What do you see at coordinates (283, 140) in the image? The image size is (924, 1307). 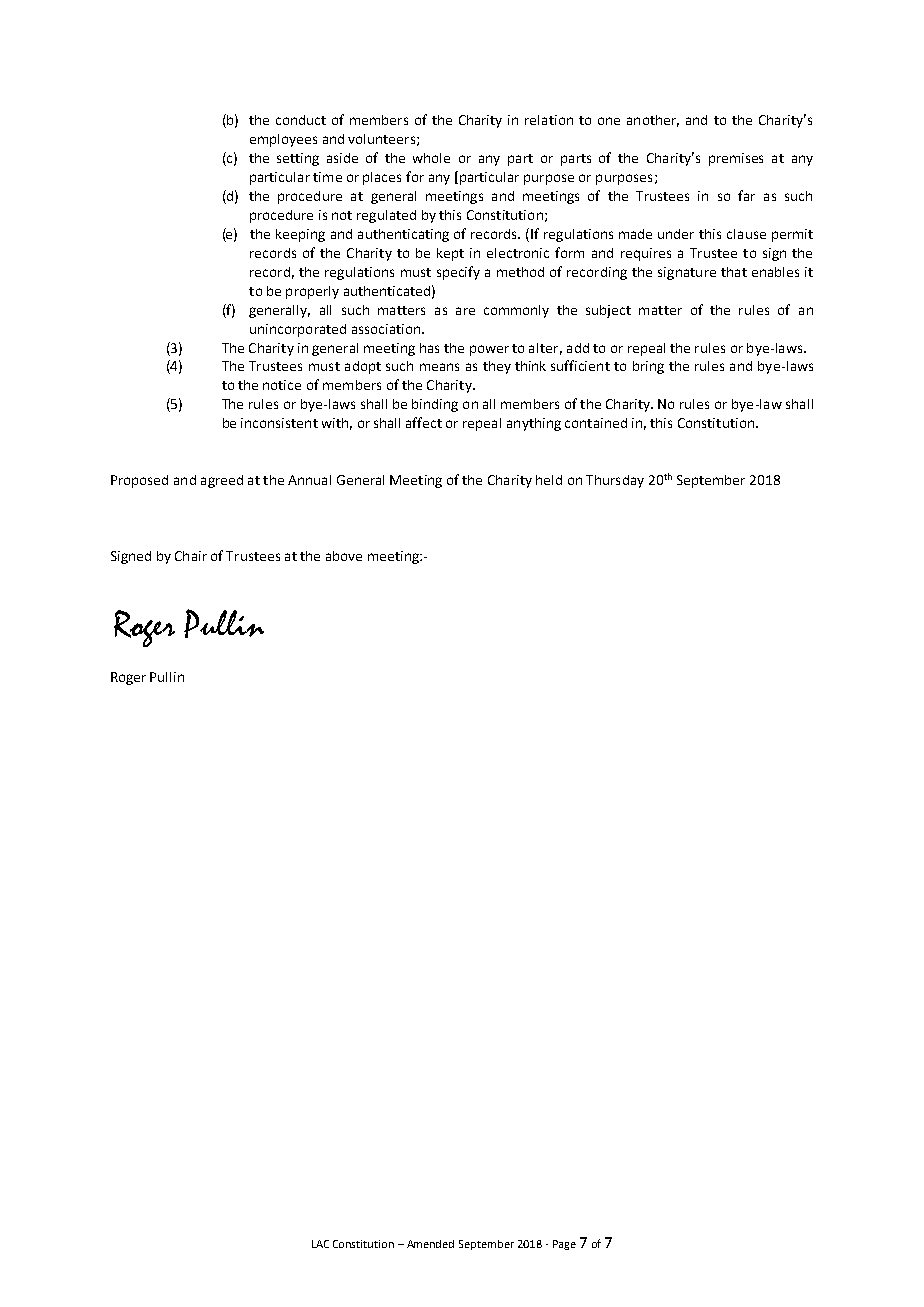 I see `employees` at bounding box center [283, 140].
